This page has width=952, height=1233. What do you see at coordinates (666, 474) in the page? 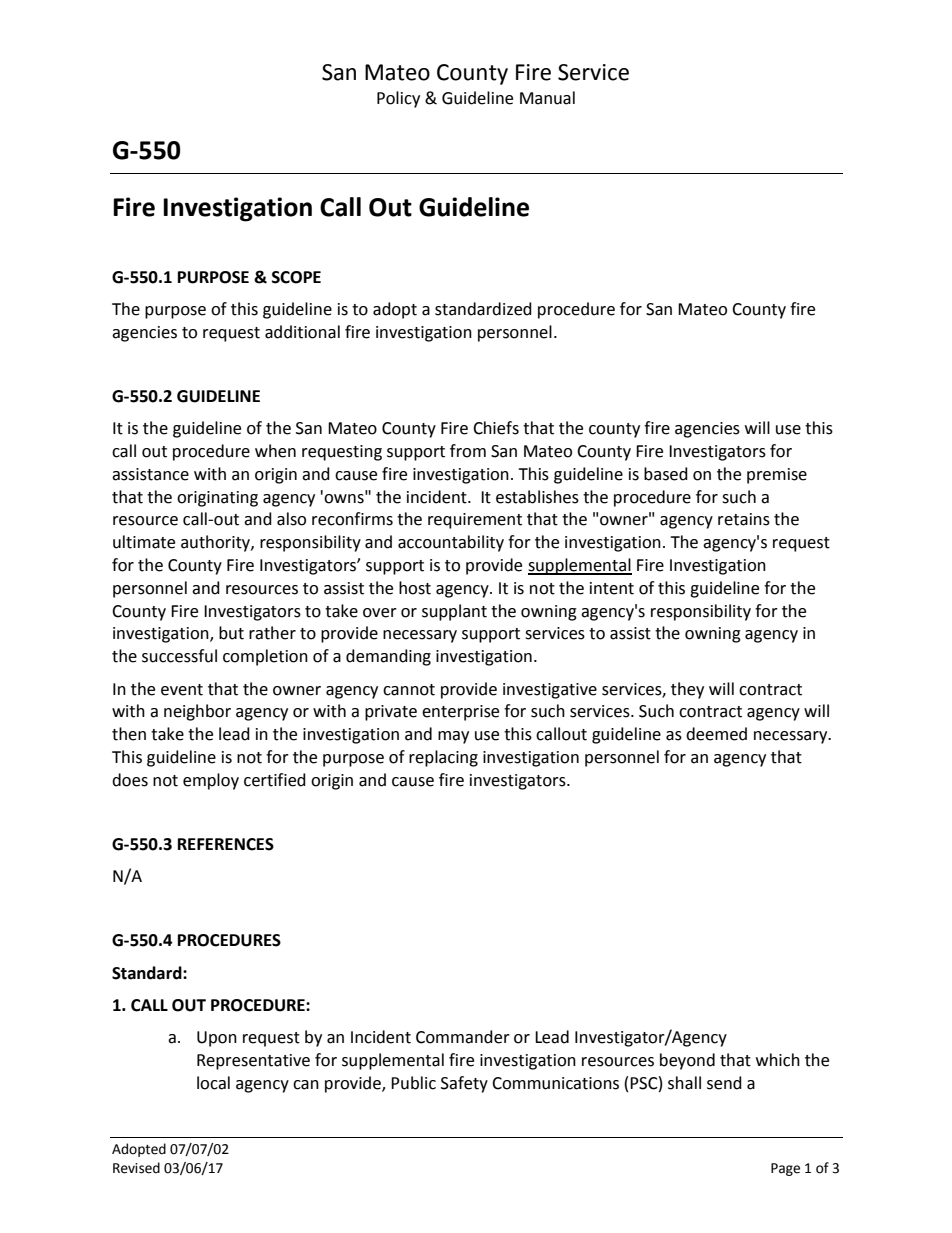
I see `based` at bounding box center [666, 474].
